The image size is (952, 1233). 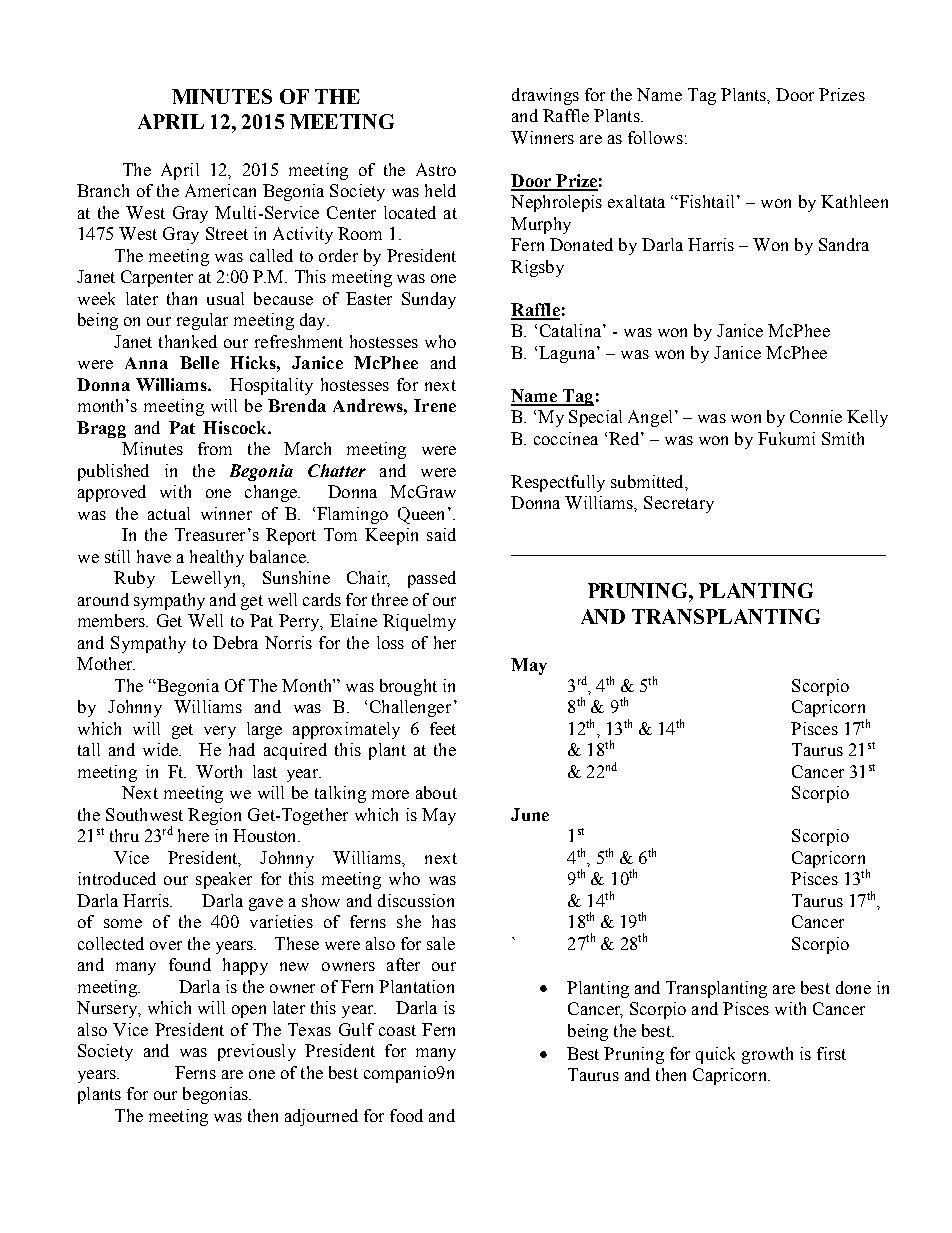 I want to click on Ruby, so click(x=134, y=579).
